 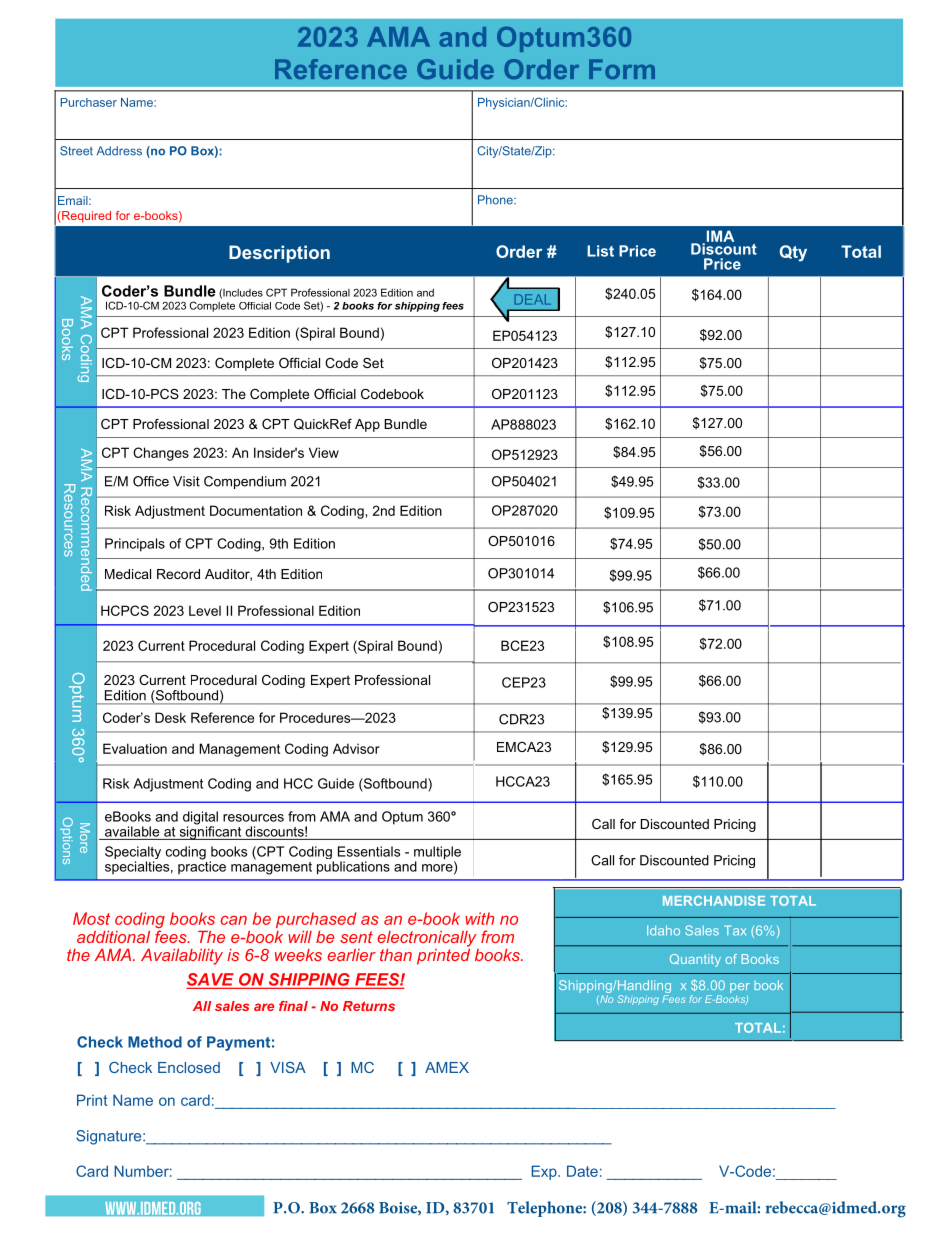 What do you see at coordinates (205, 610) in the image?
I see `Level` at bounding box center [205, 610].
